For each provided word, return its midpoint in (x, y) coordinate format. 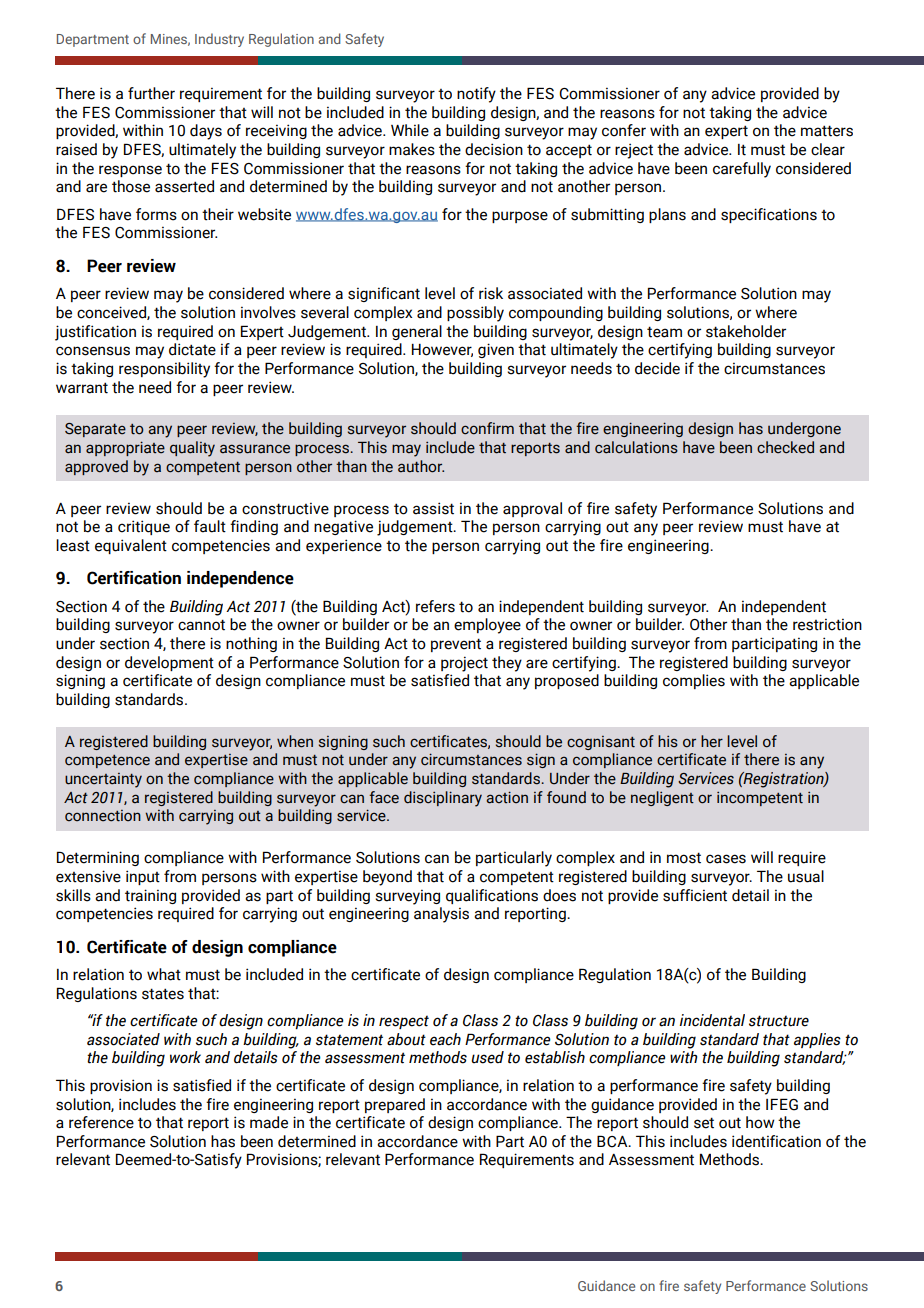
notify (476, 95)
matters (827, 131)
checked (785, 447)
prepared (395, 1105)
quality (192, 449)
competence (107, 761)
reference (101, 1122)
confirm (487, 428)
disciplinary (443, 799)
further (151, 93)
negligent (662, 798)
